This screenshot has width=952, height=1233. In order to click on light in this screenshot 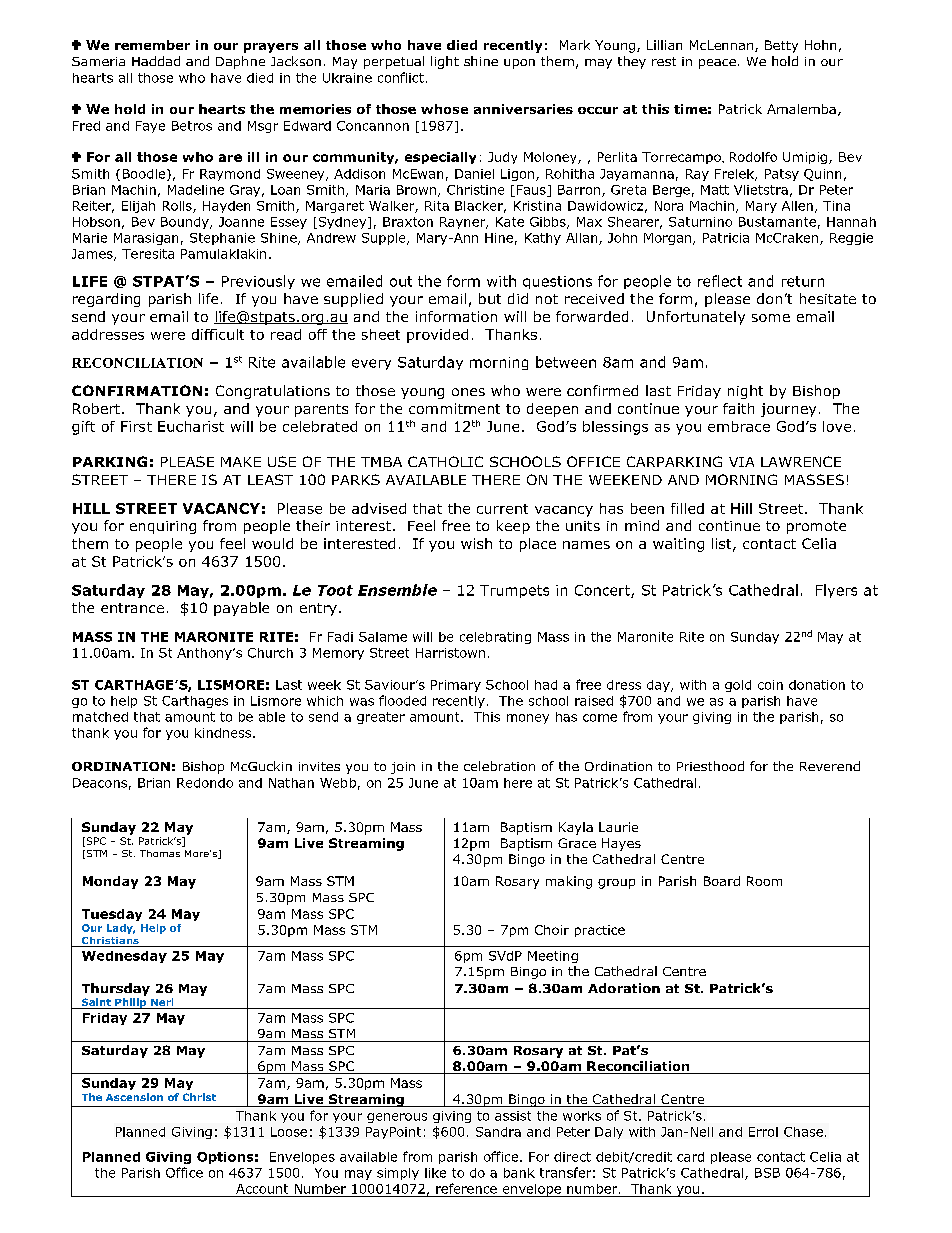, I will do `click(445, 62)`.
